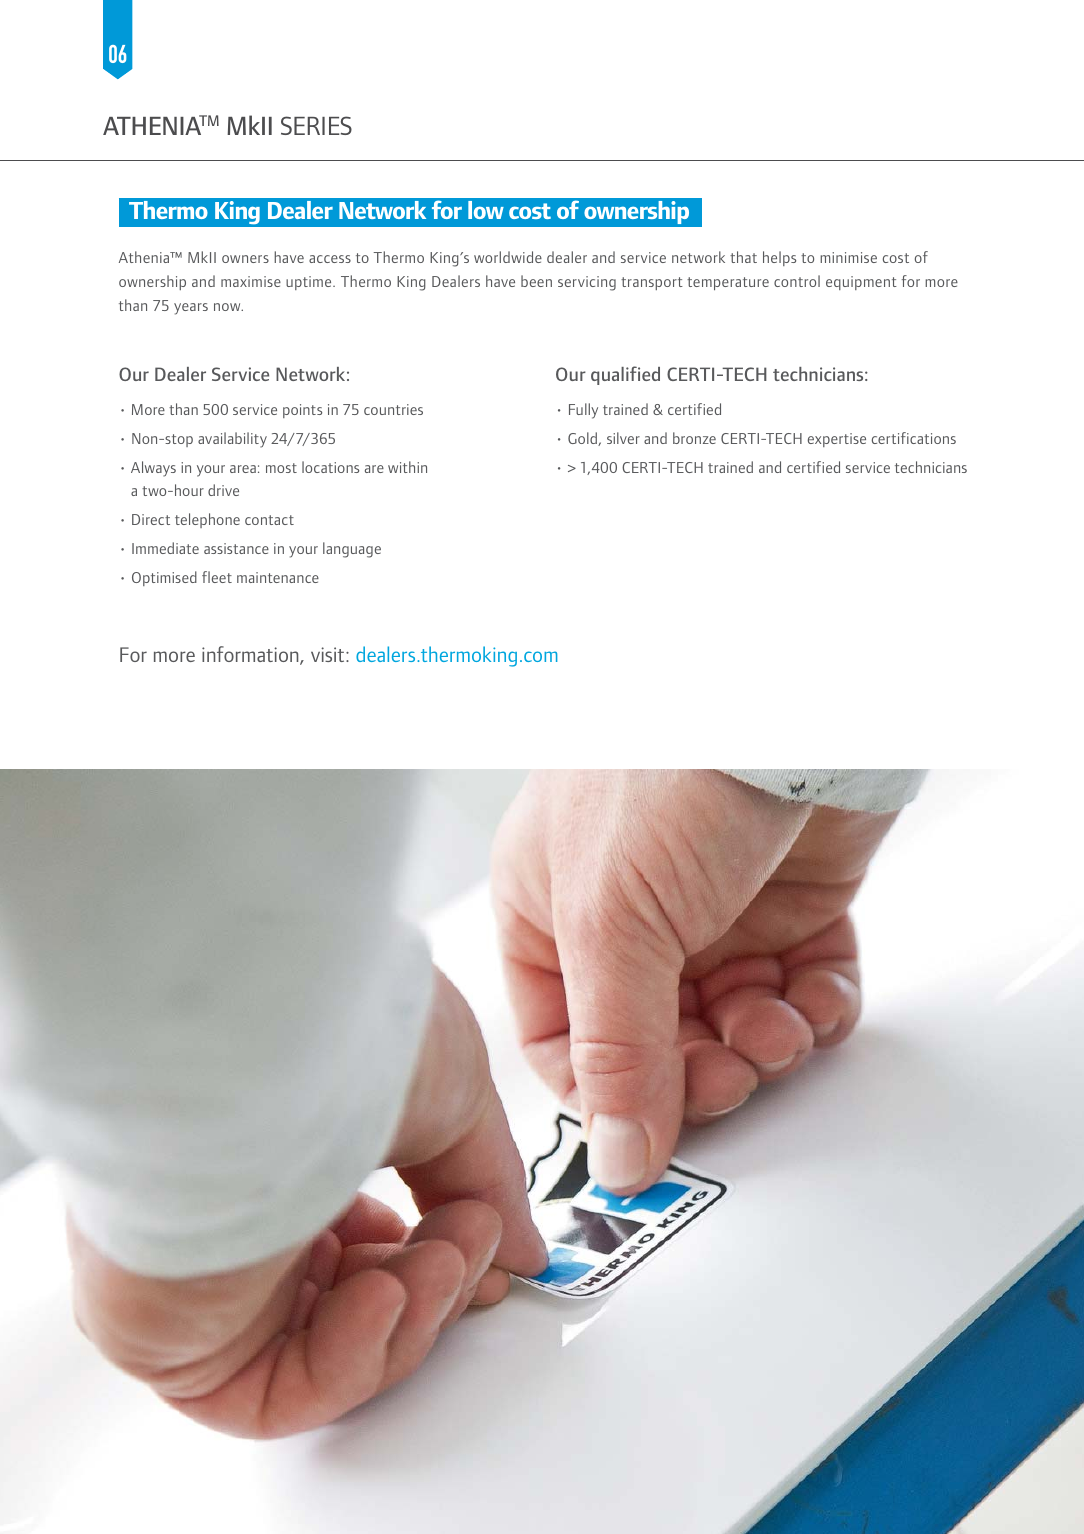  Describe the element at coordinates (743, 257) in the page. I see `that` at that location.
